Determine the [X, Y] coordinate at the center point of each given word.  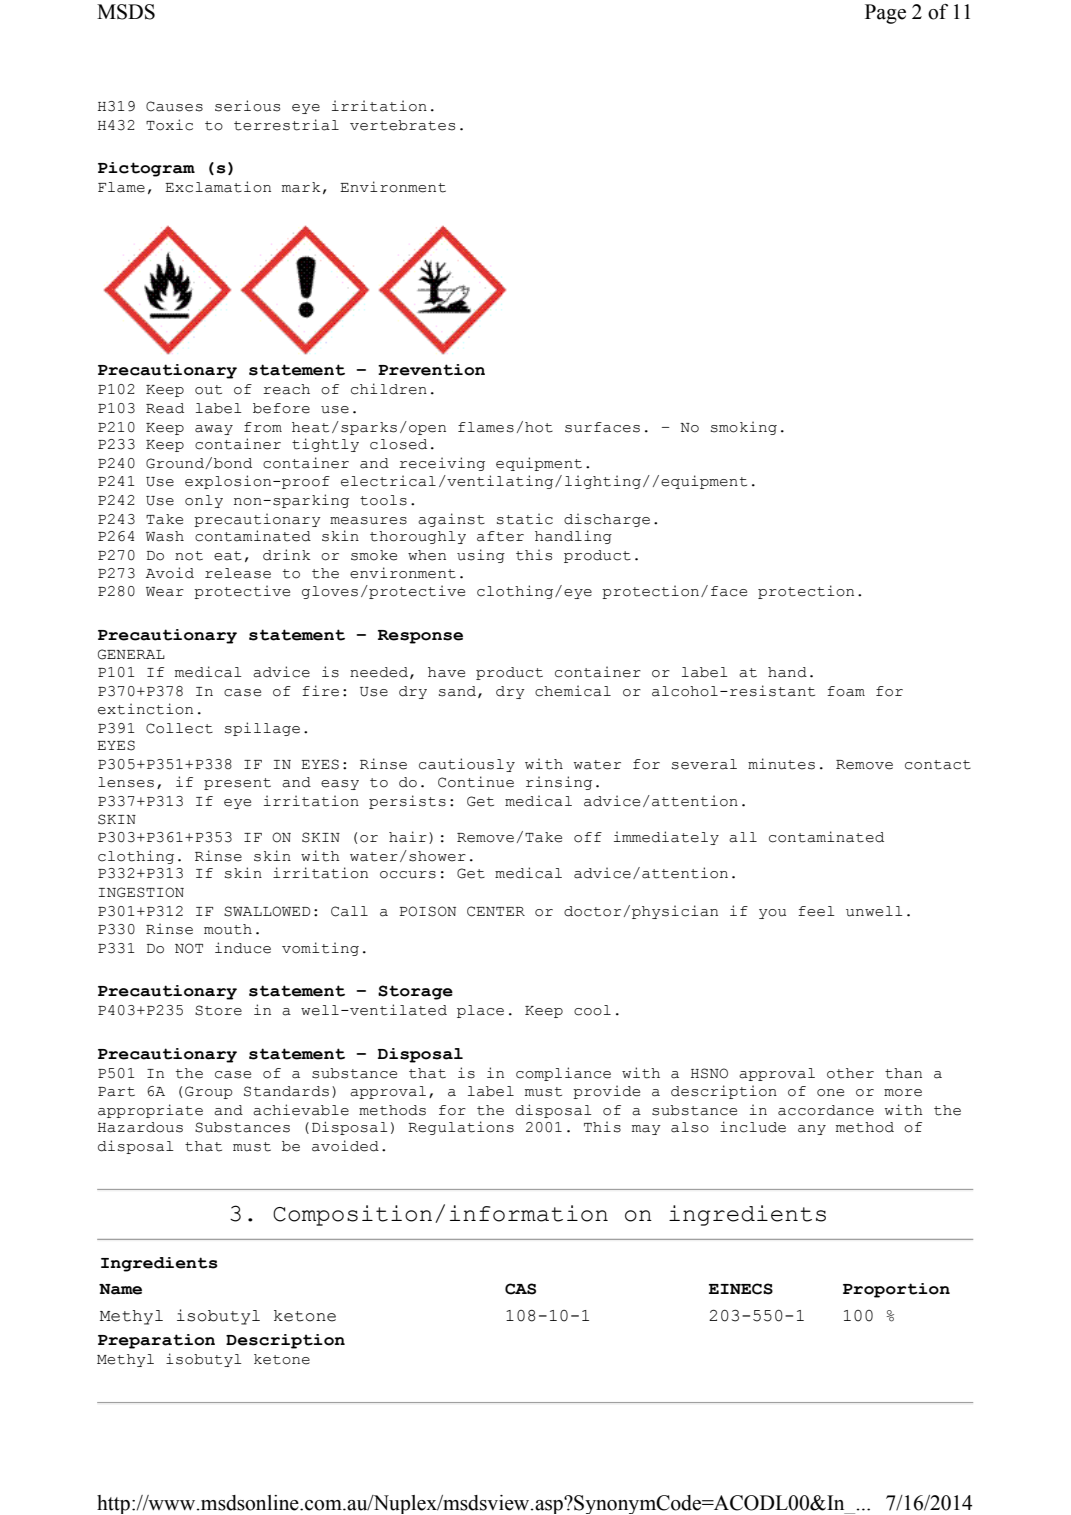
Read [165, 408]
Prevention [431, 370]
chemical [573, 691]
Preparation [156, 1341]
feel [816, 911]
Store [218, 1010]
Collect [179, 728]
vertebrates [402, 125]
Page [885, 14]
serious [247, 106]
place [480, 1011]
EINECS [741, 1289]
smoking [744, 428]
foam [846, 691]
